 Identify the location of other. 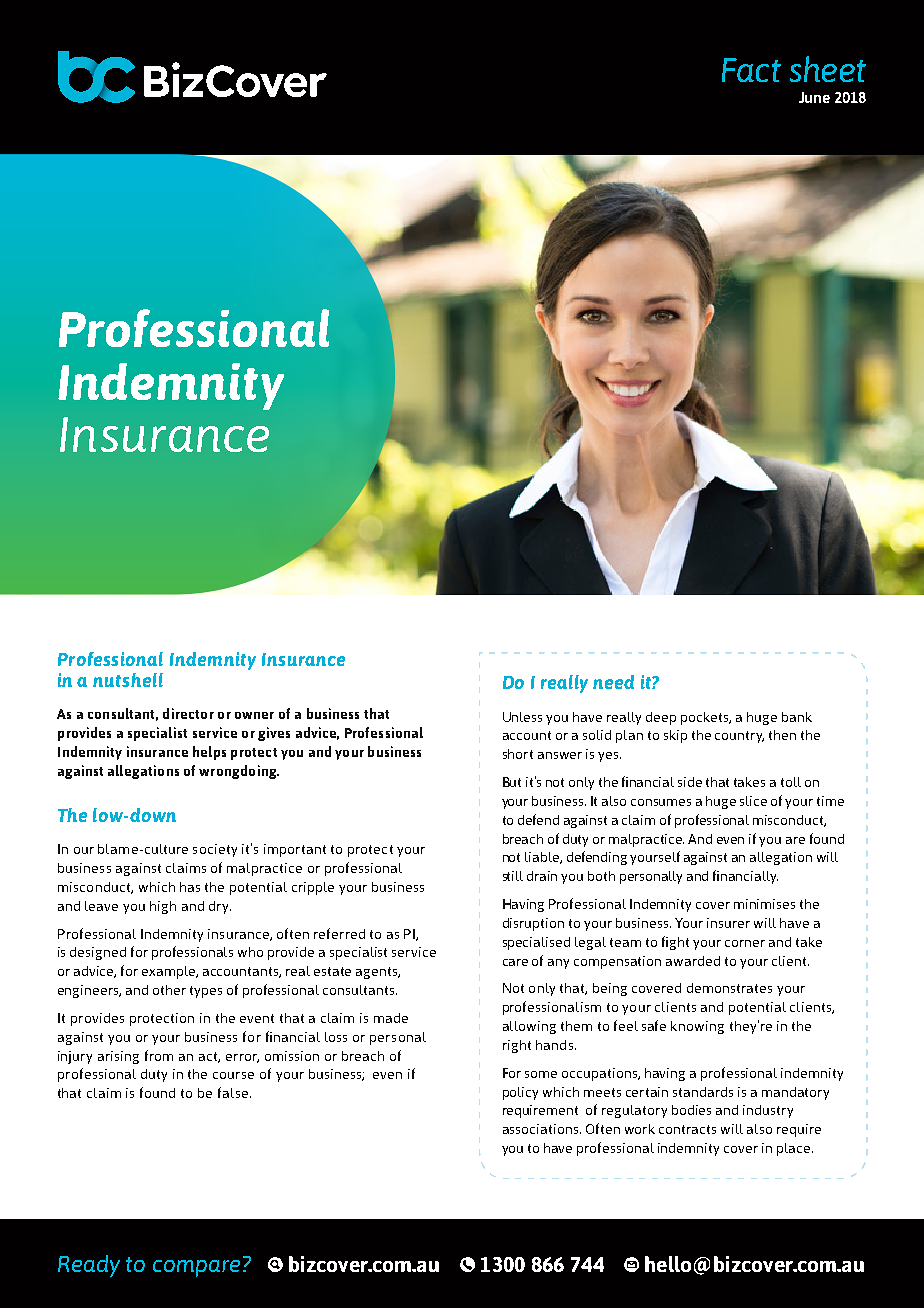
(169, 990).
